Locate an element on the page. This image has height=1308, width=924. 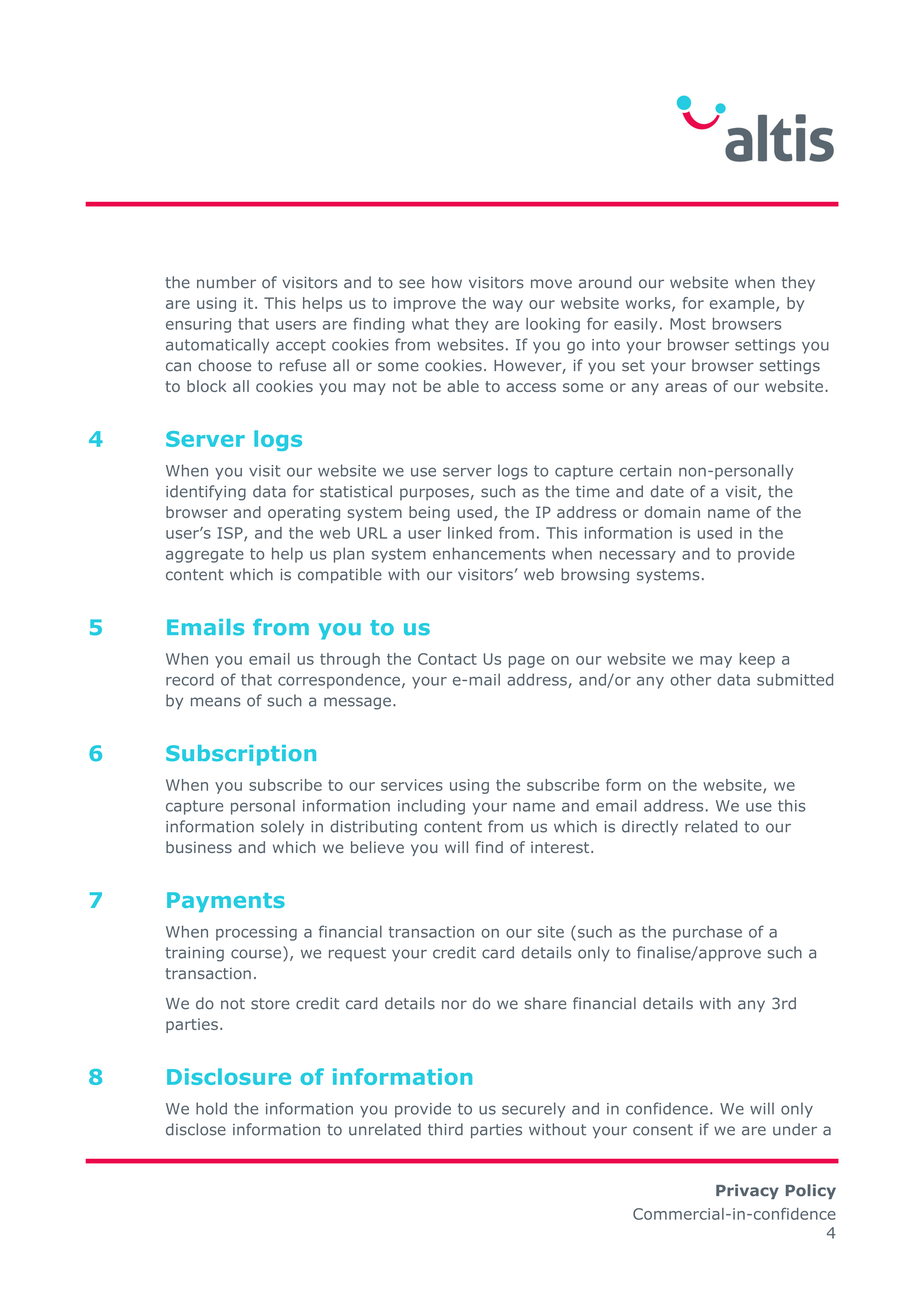
linked is located at coordinates (470, 533).
